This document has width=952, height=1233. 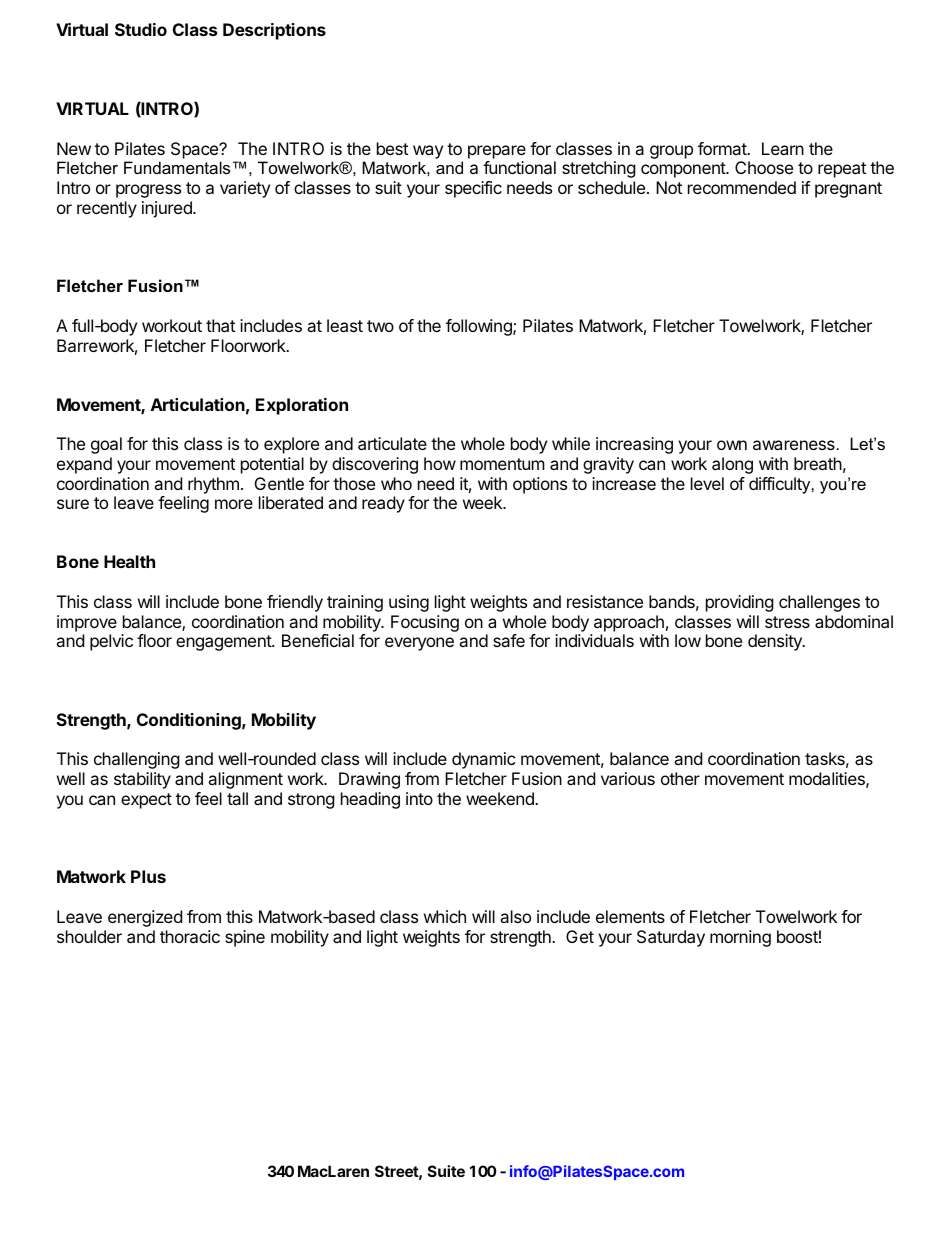 What do you see at coordinates (213, 485) in the document?
I see `rhythm` at bounding box center [213, 485].
